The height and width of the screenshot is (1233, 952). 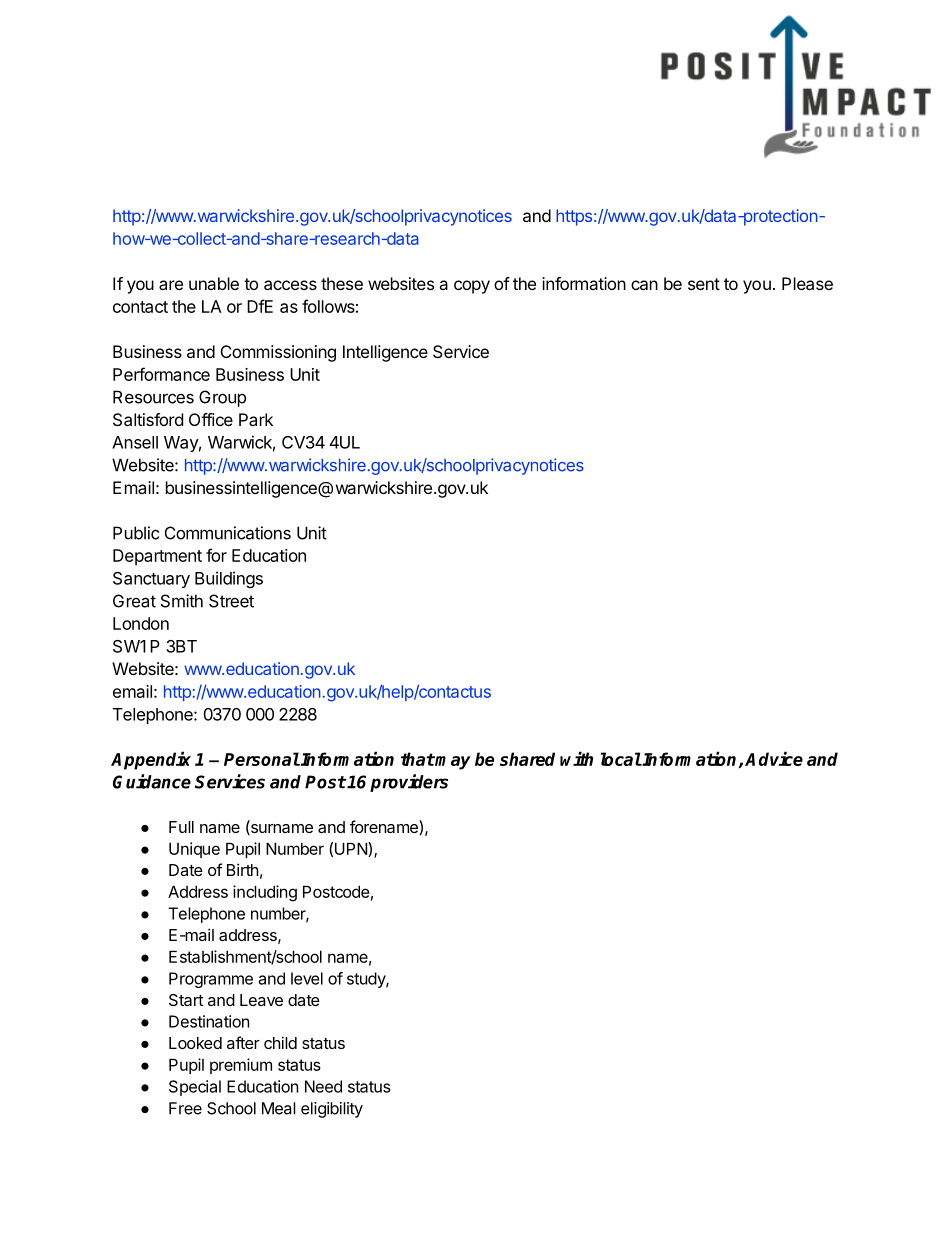 I want to click on unable, so click(x=214, y=283).
